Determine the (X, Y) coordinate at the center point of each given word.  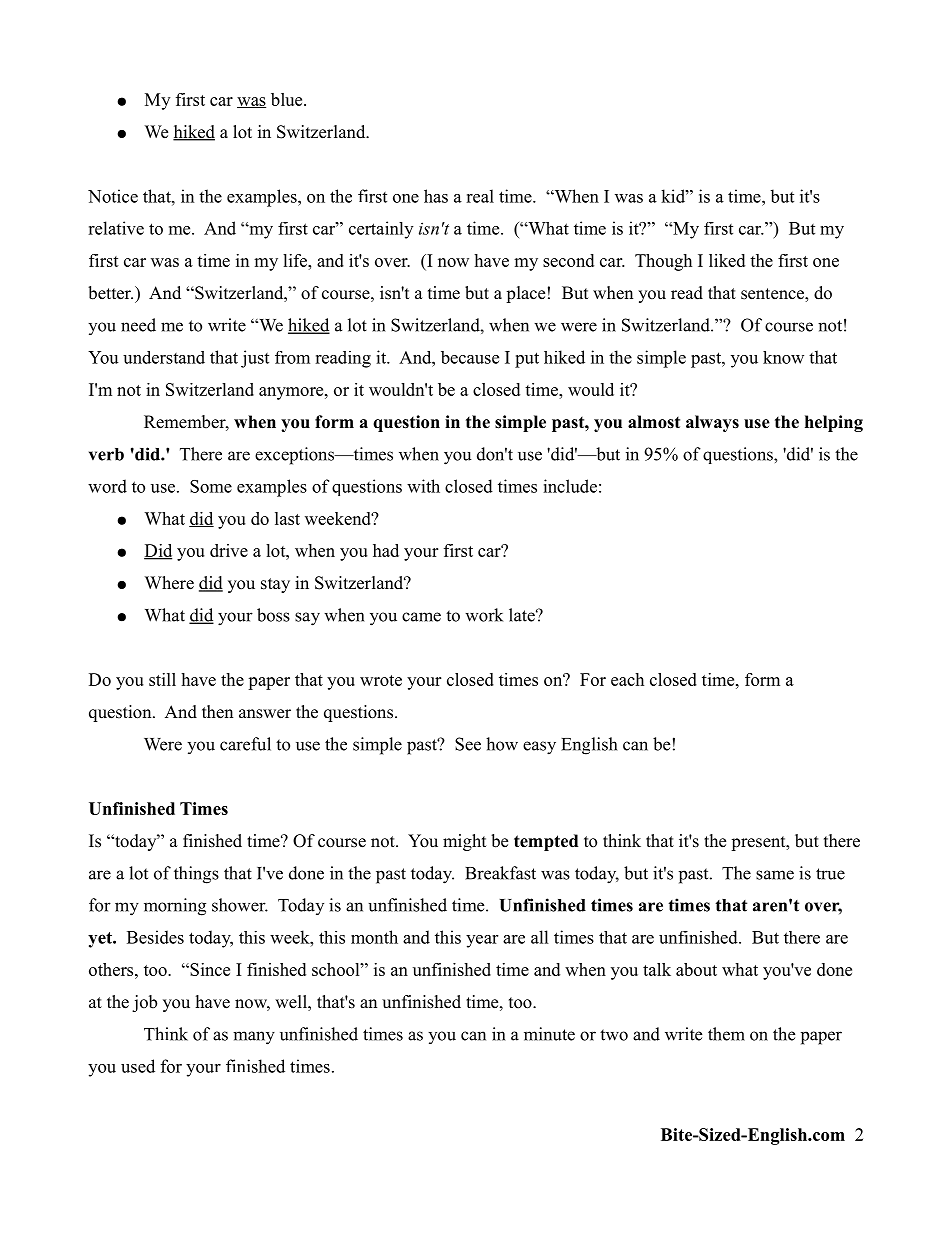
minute (549, 1034)
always (712, 423)
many (254, 1038)
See (468, 744)
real (480, 196)
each (627, 679)
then (217, 712)
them (726, 1034)
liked (727, 260)
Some (211, 486)
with (423, 486)
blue (288, 99)
